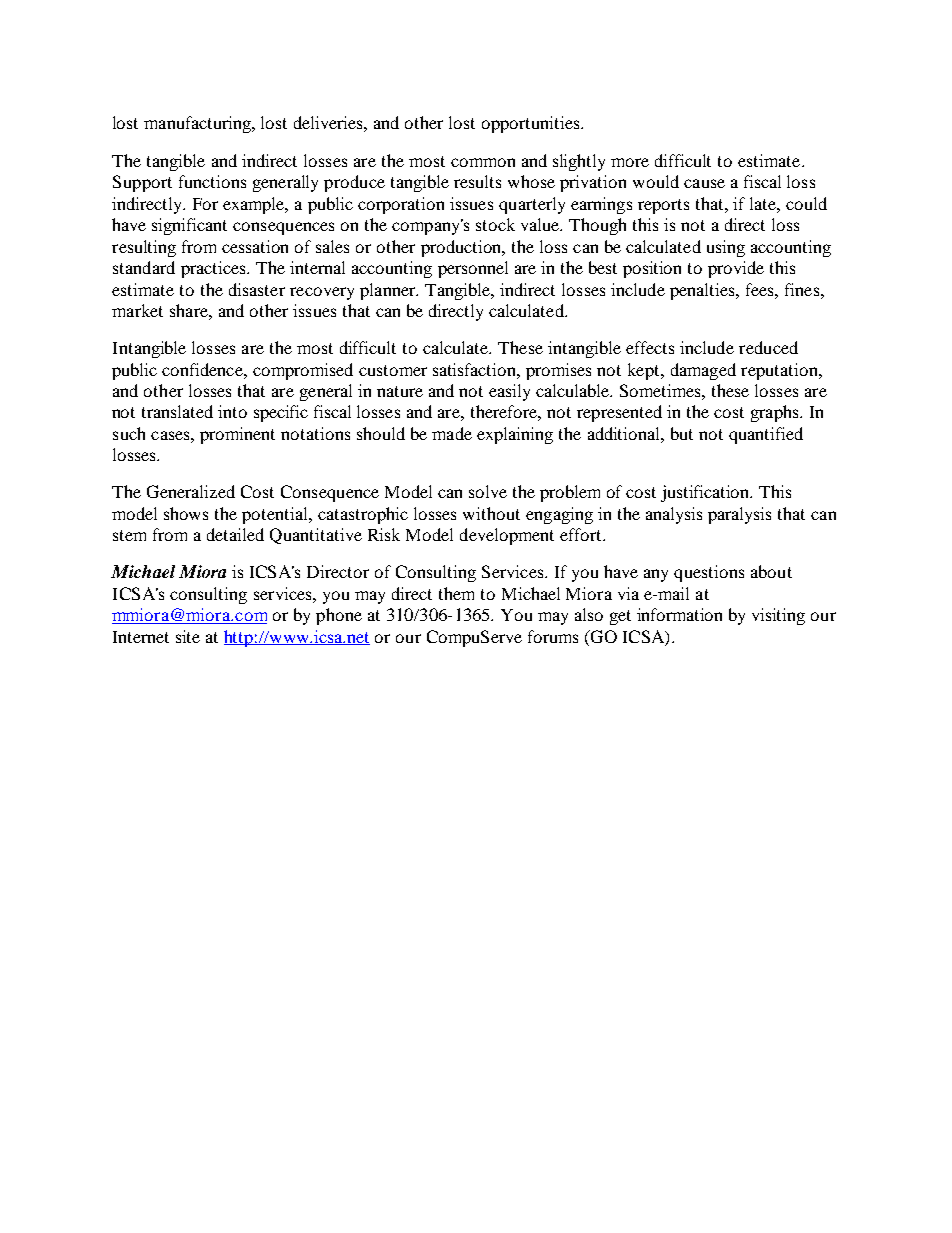  Describe the element at coordinates (473, 269) in the image. I see `personnel` at that location.
